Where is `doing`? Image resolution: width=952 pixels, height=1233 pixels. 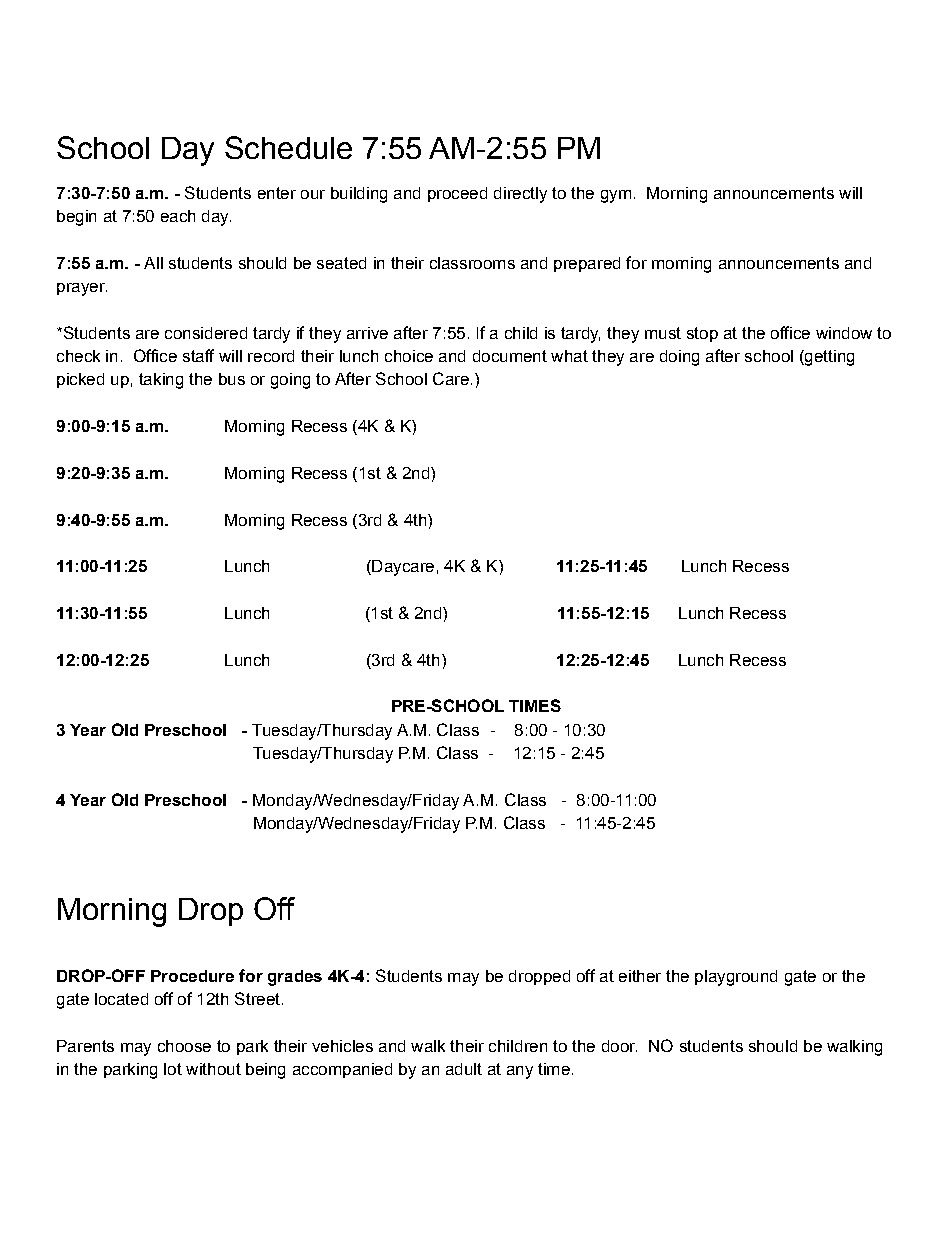 doing is located at coordinates (679, 358).
